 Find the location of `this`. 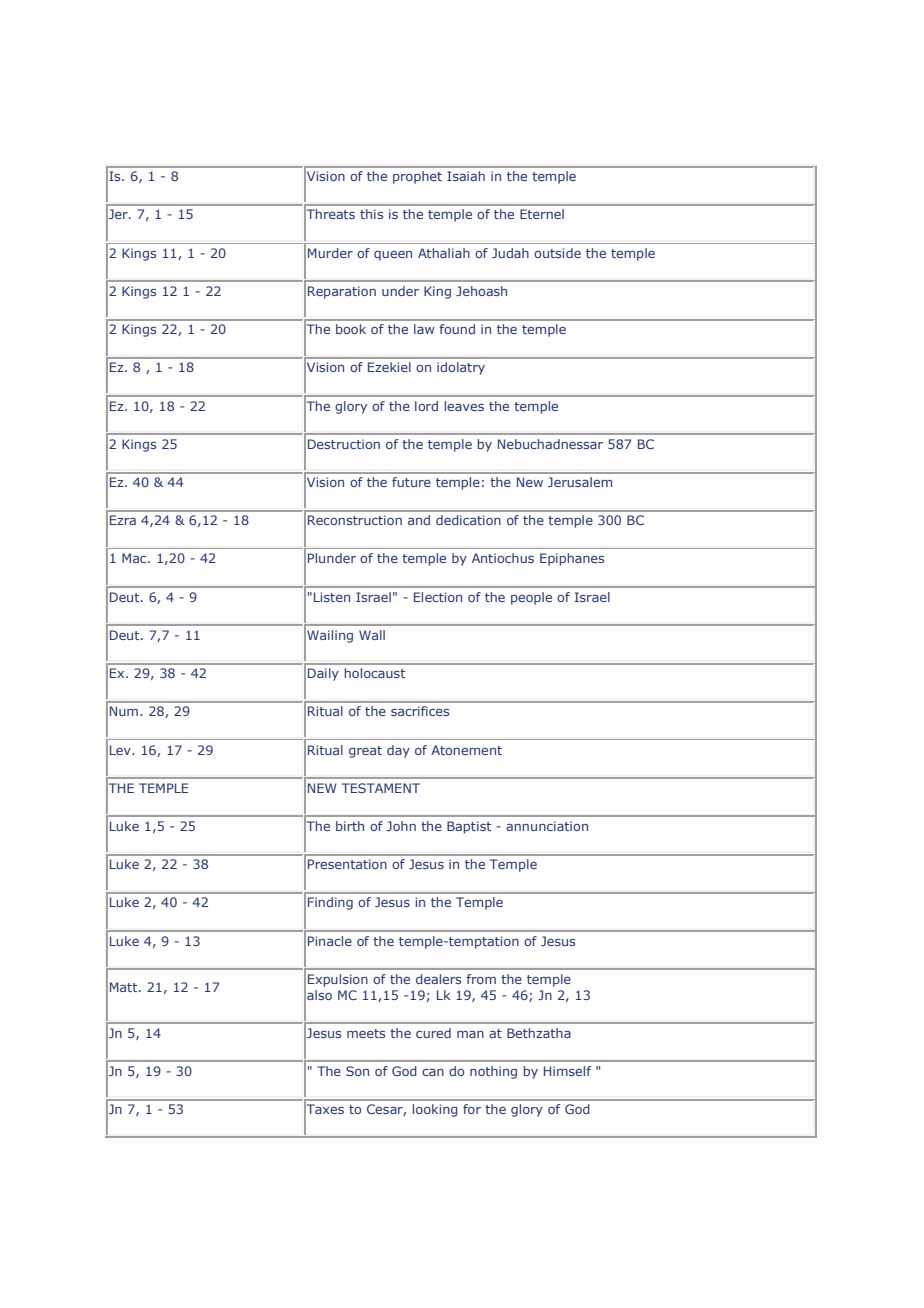

this is located at coordinates (371, 214).
